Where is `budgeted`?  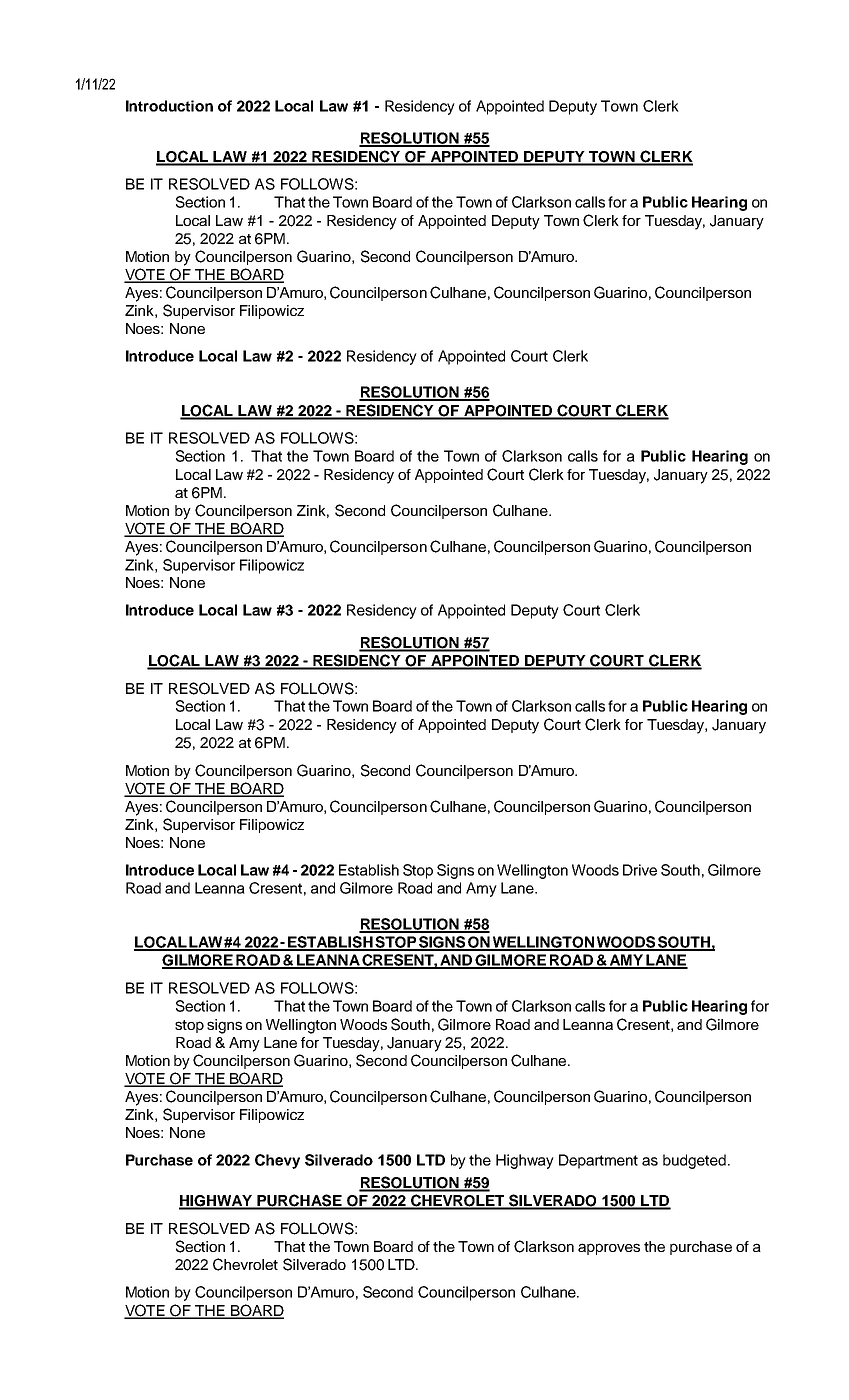
budgeted is located at coordinates (694, 1161).
